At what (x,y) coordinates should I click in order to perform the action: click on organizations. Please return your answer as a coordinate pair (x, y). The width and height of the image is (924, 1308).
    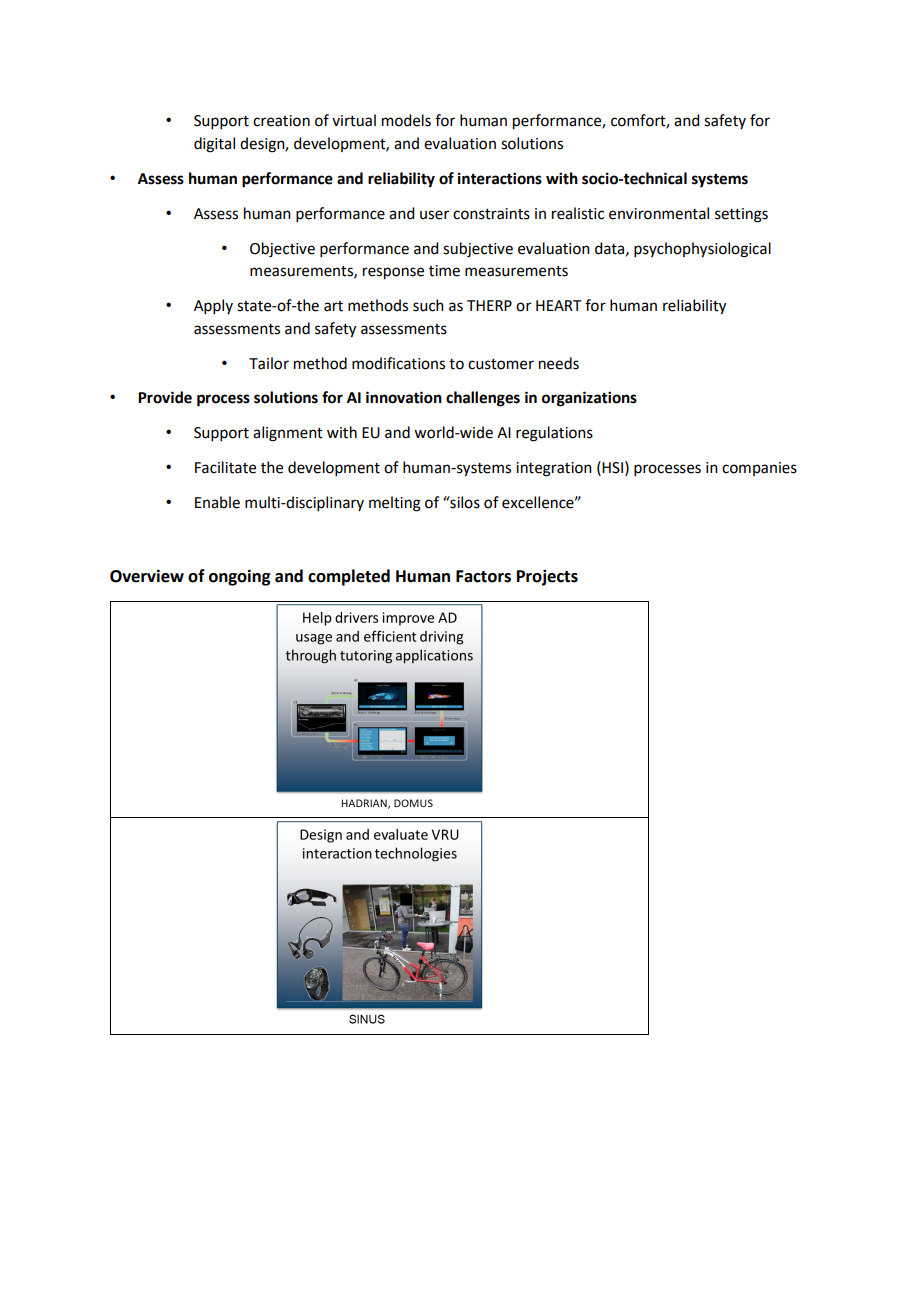
    Looking at the image, I should click on (589, 399).
